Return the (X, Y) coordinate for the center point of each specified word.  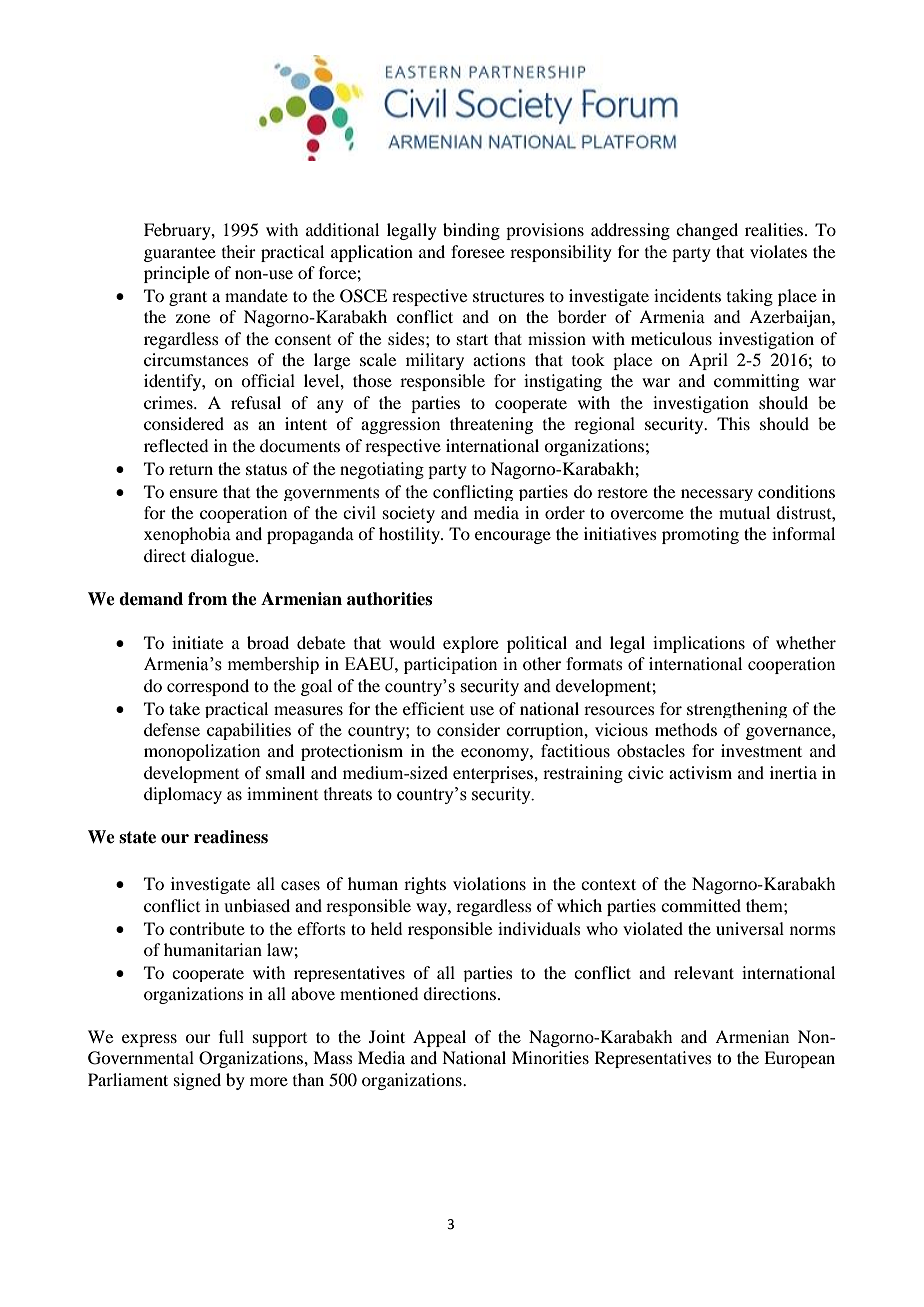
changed (707, 231)
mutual (744, 512)
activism (700, 772)
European (799, 1059)
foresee (478, 251)
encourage (513, 537)
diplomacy (183, 795)
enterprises (494, 774)
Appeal (439, 1038)
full (231, 1036)
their (239, 251)
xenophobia (187, 535)
